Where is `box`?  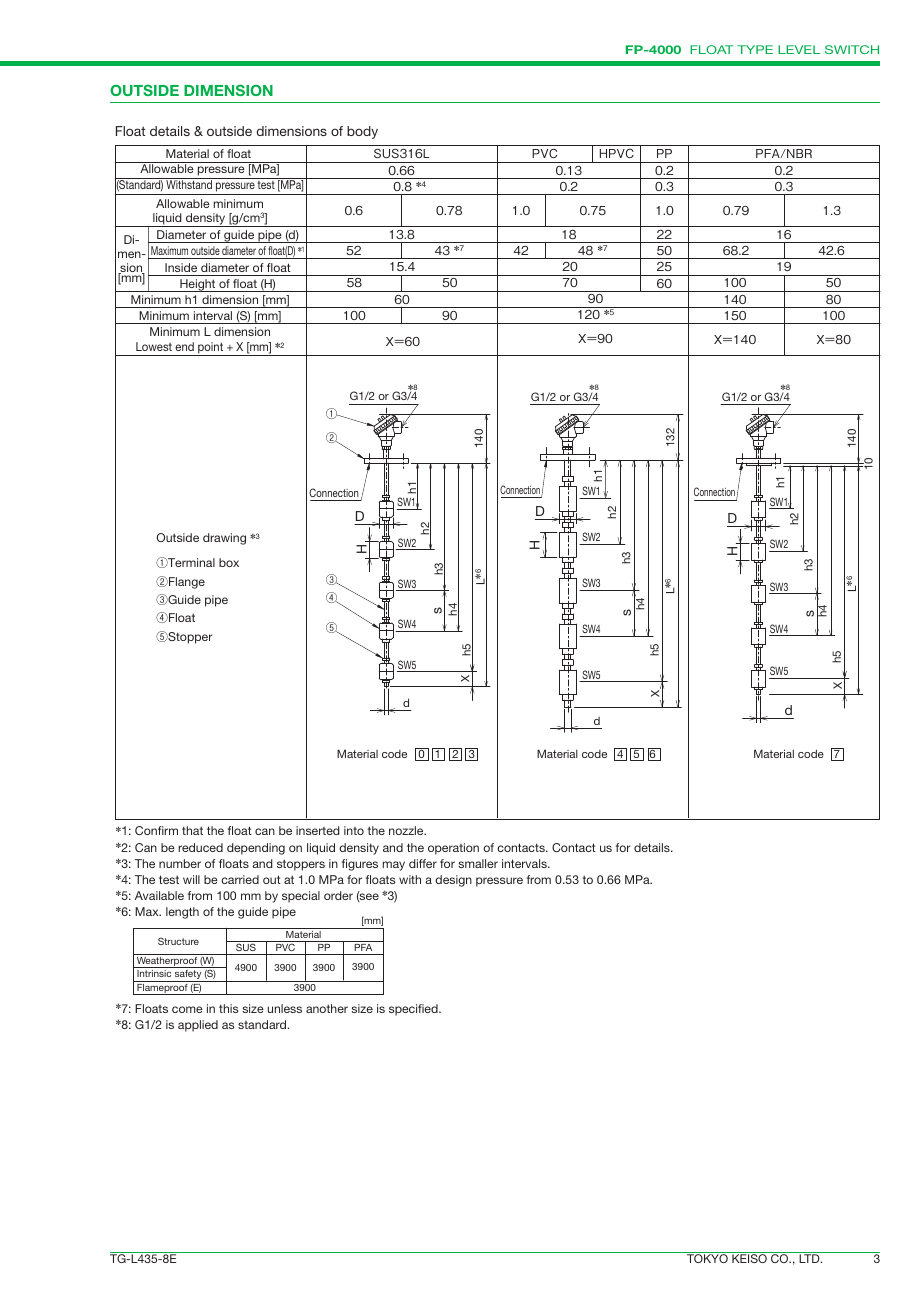
box is located at coordinates (229, 562).
